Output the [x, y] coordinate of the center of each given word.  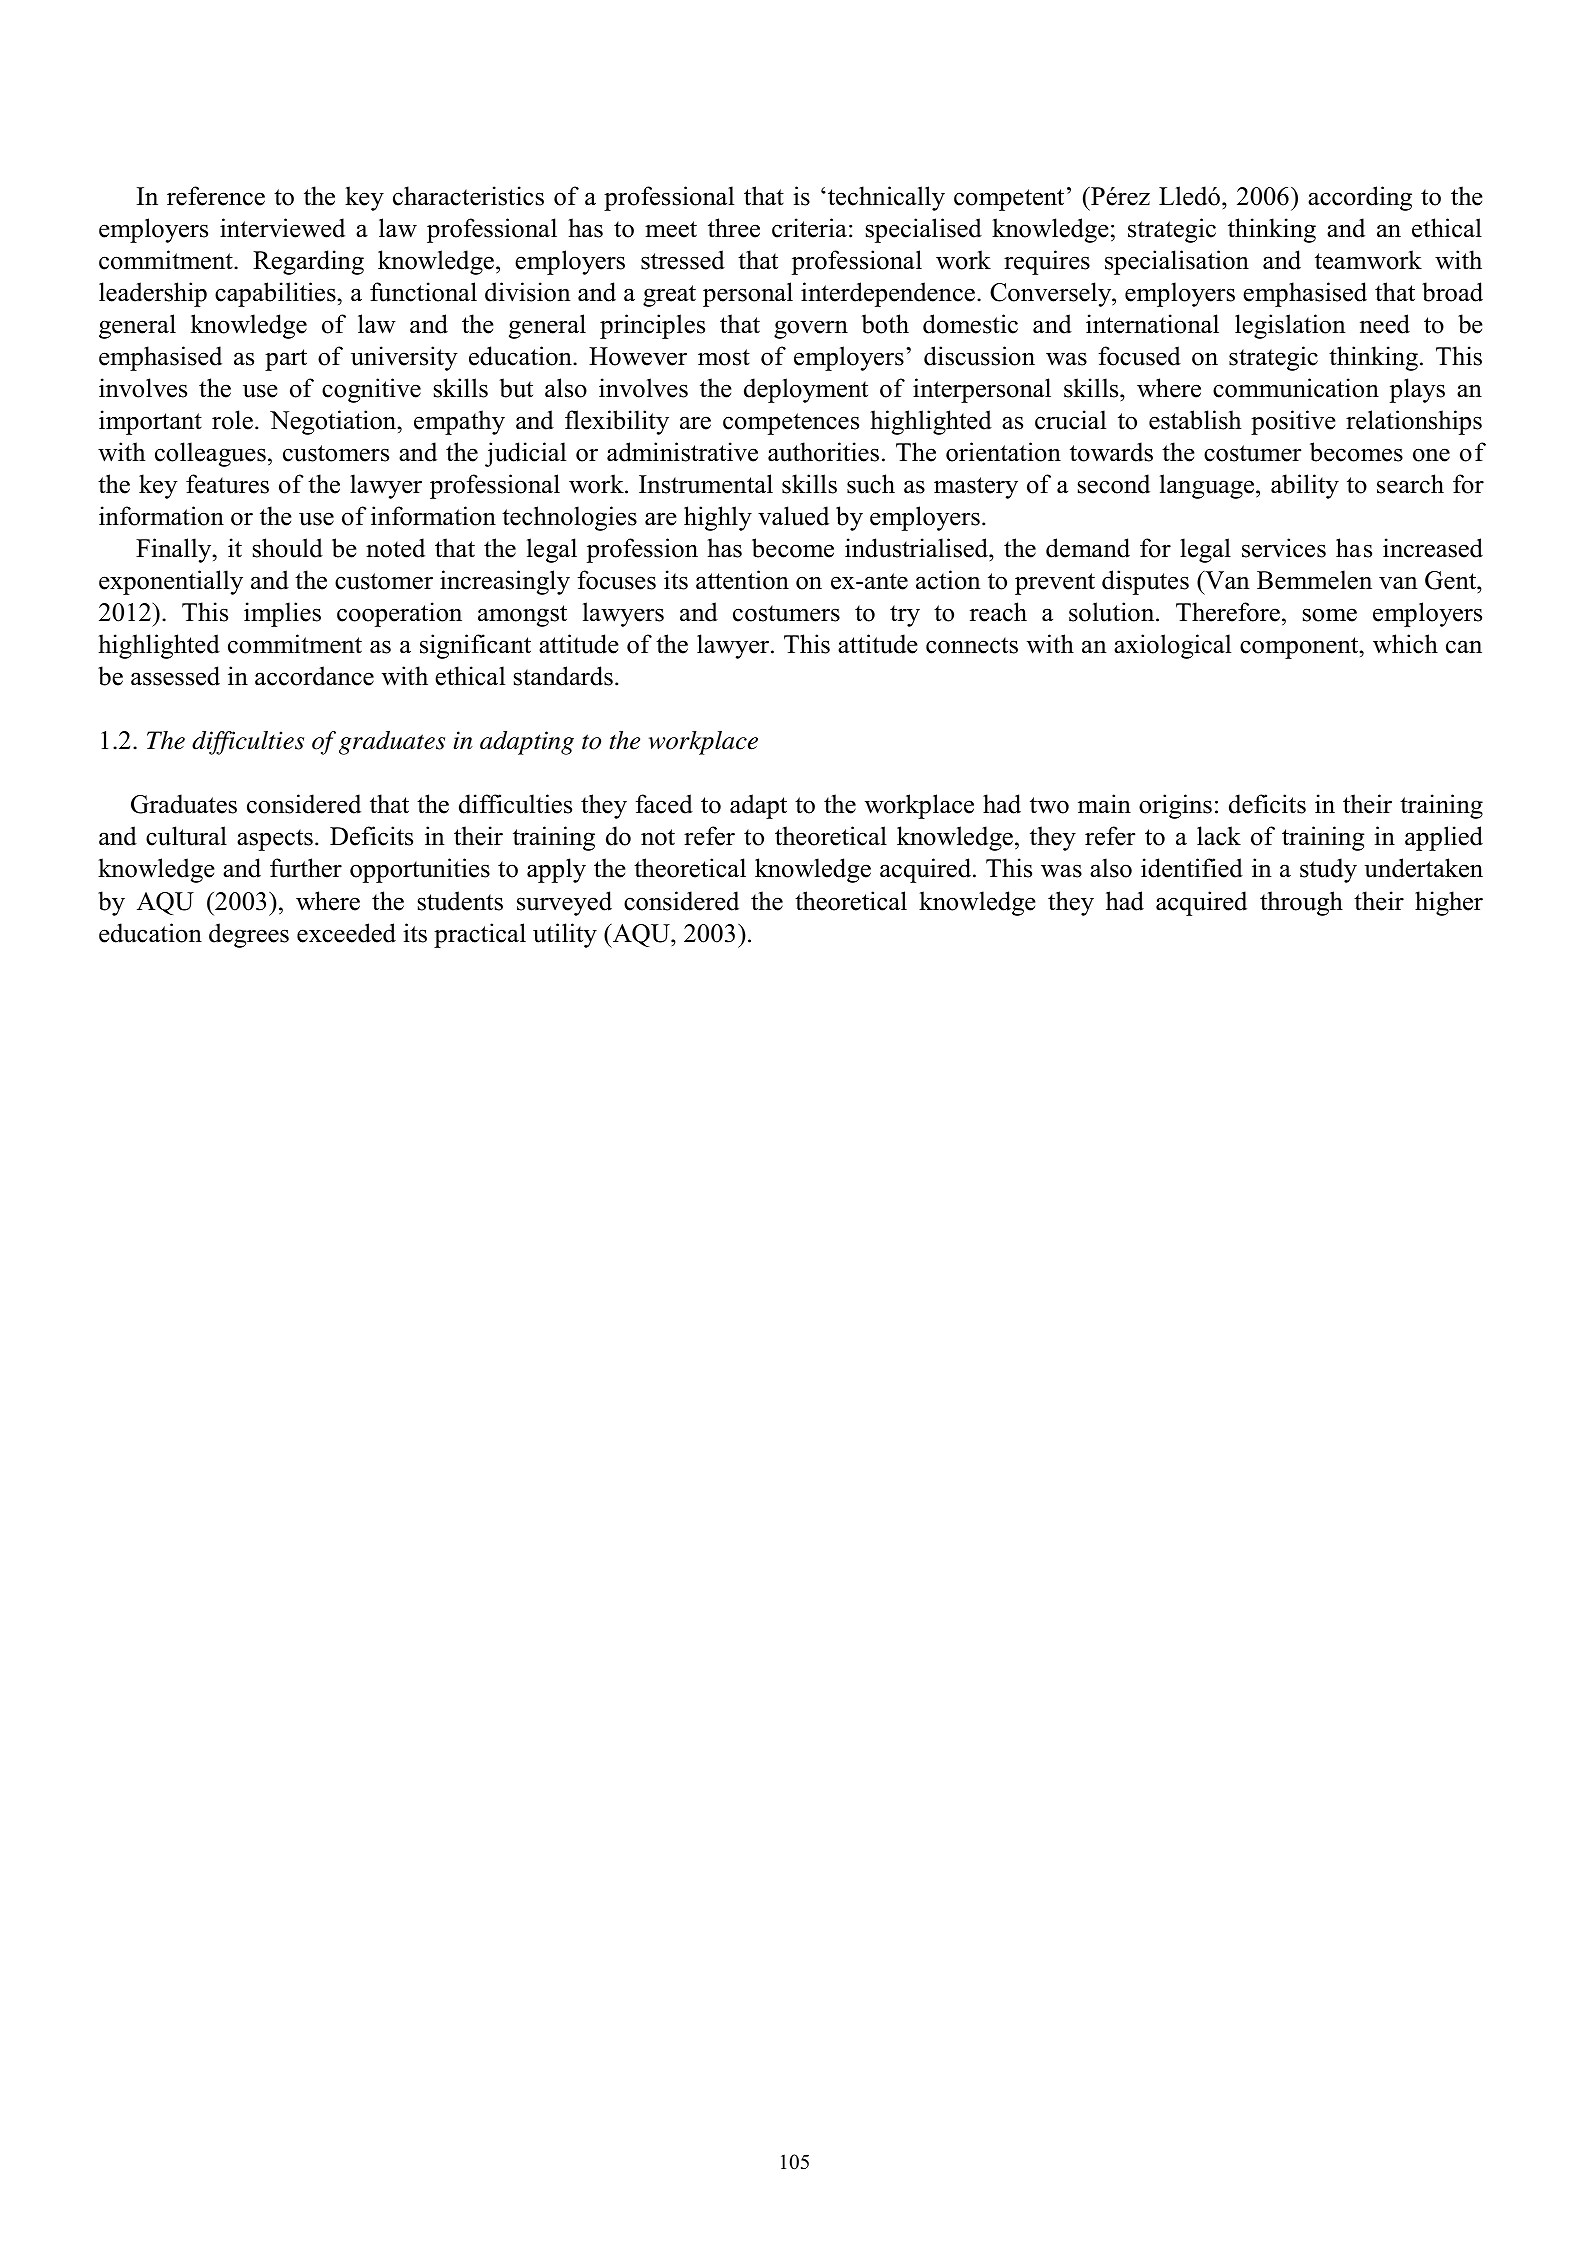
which [1405, 644]
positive [1293, 422]
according [1360, 198]
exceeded [346, 933]
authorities [823, 452]
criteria [809, 228]
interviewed [282, 228]
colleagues [210, 454]
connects [972, 645]
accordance [314, 676]
